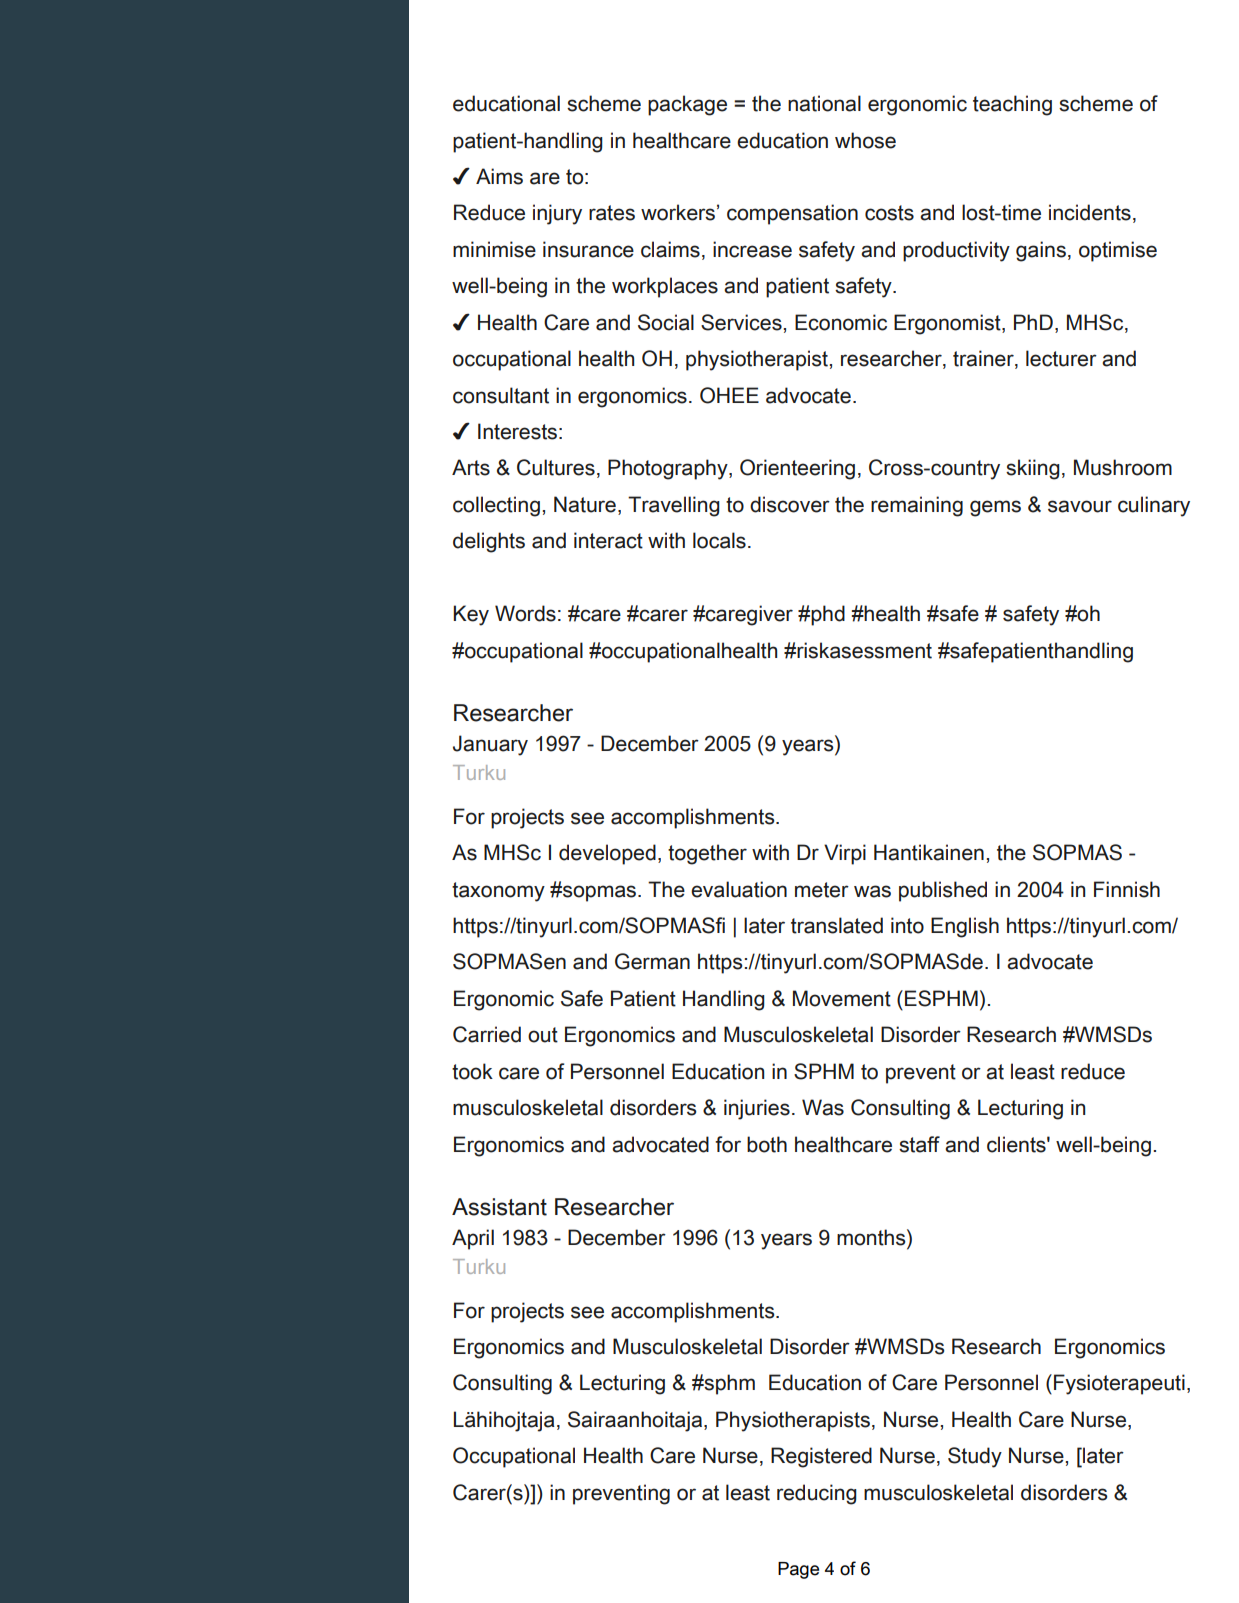 Image resolution: width=1239 pixels, height=1603 pixels. I want to click on staff, so click(919, 1144).
